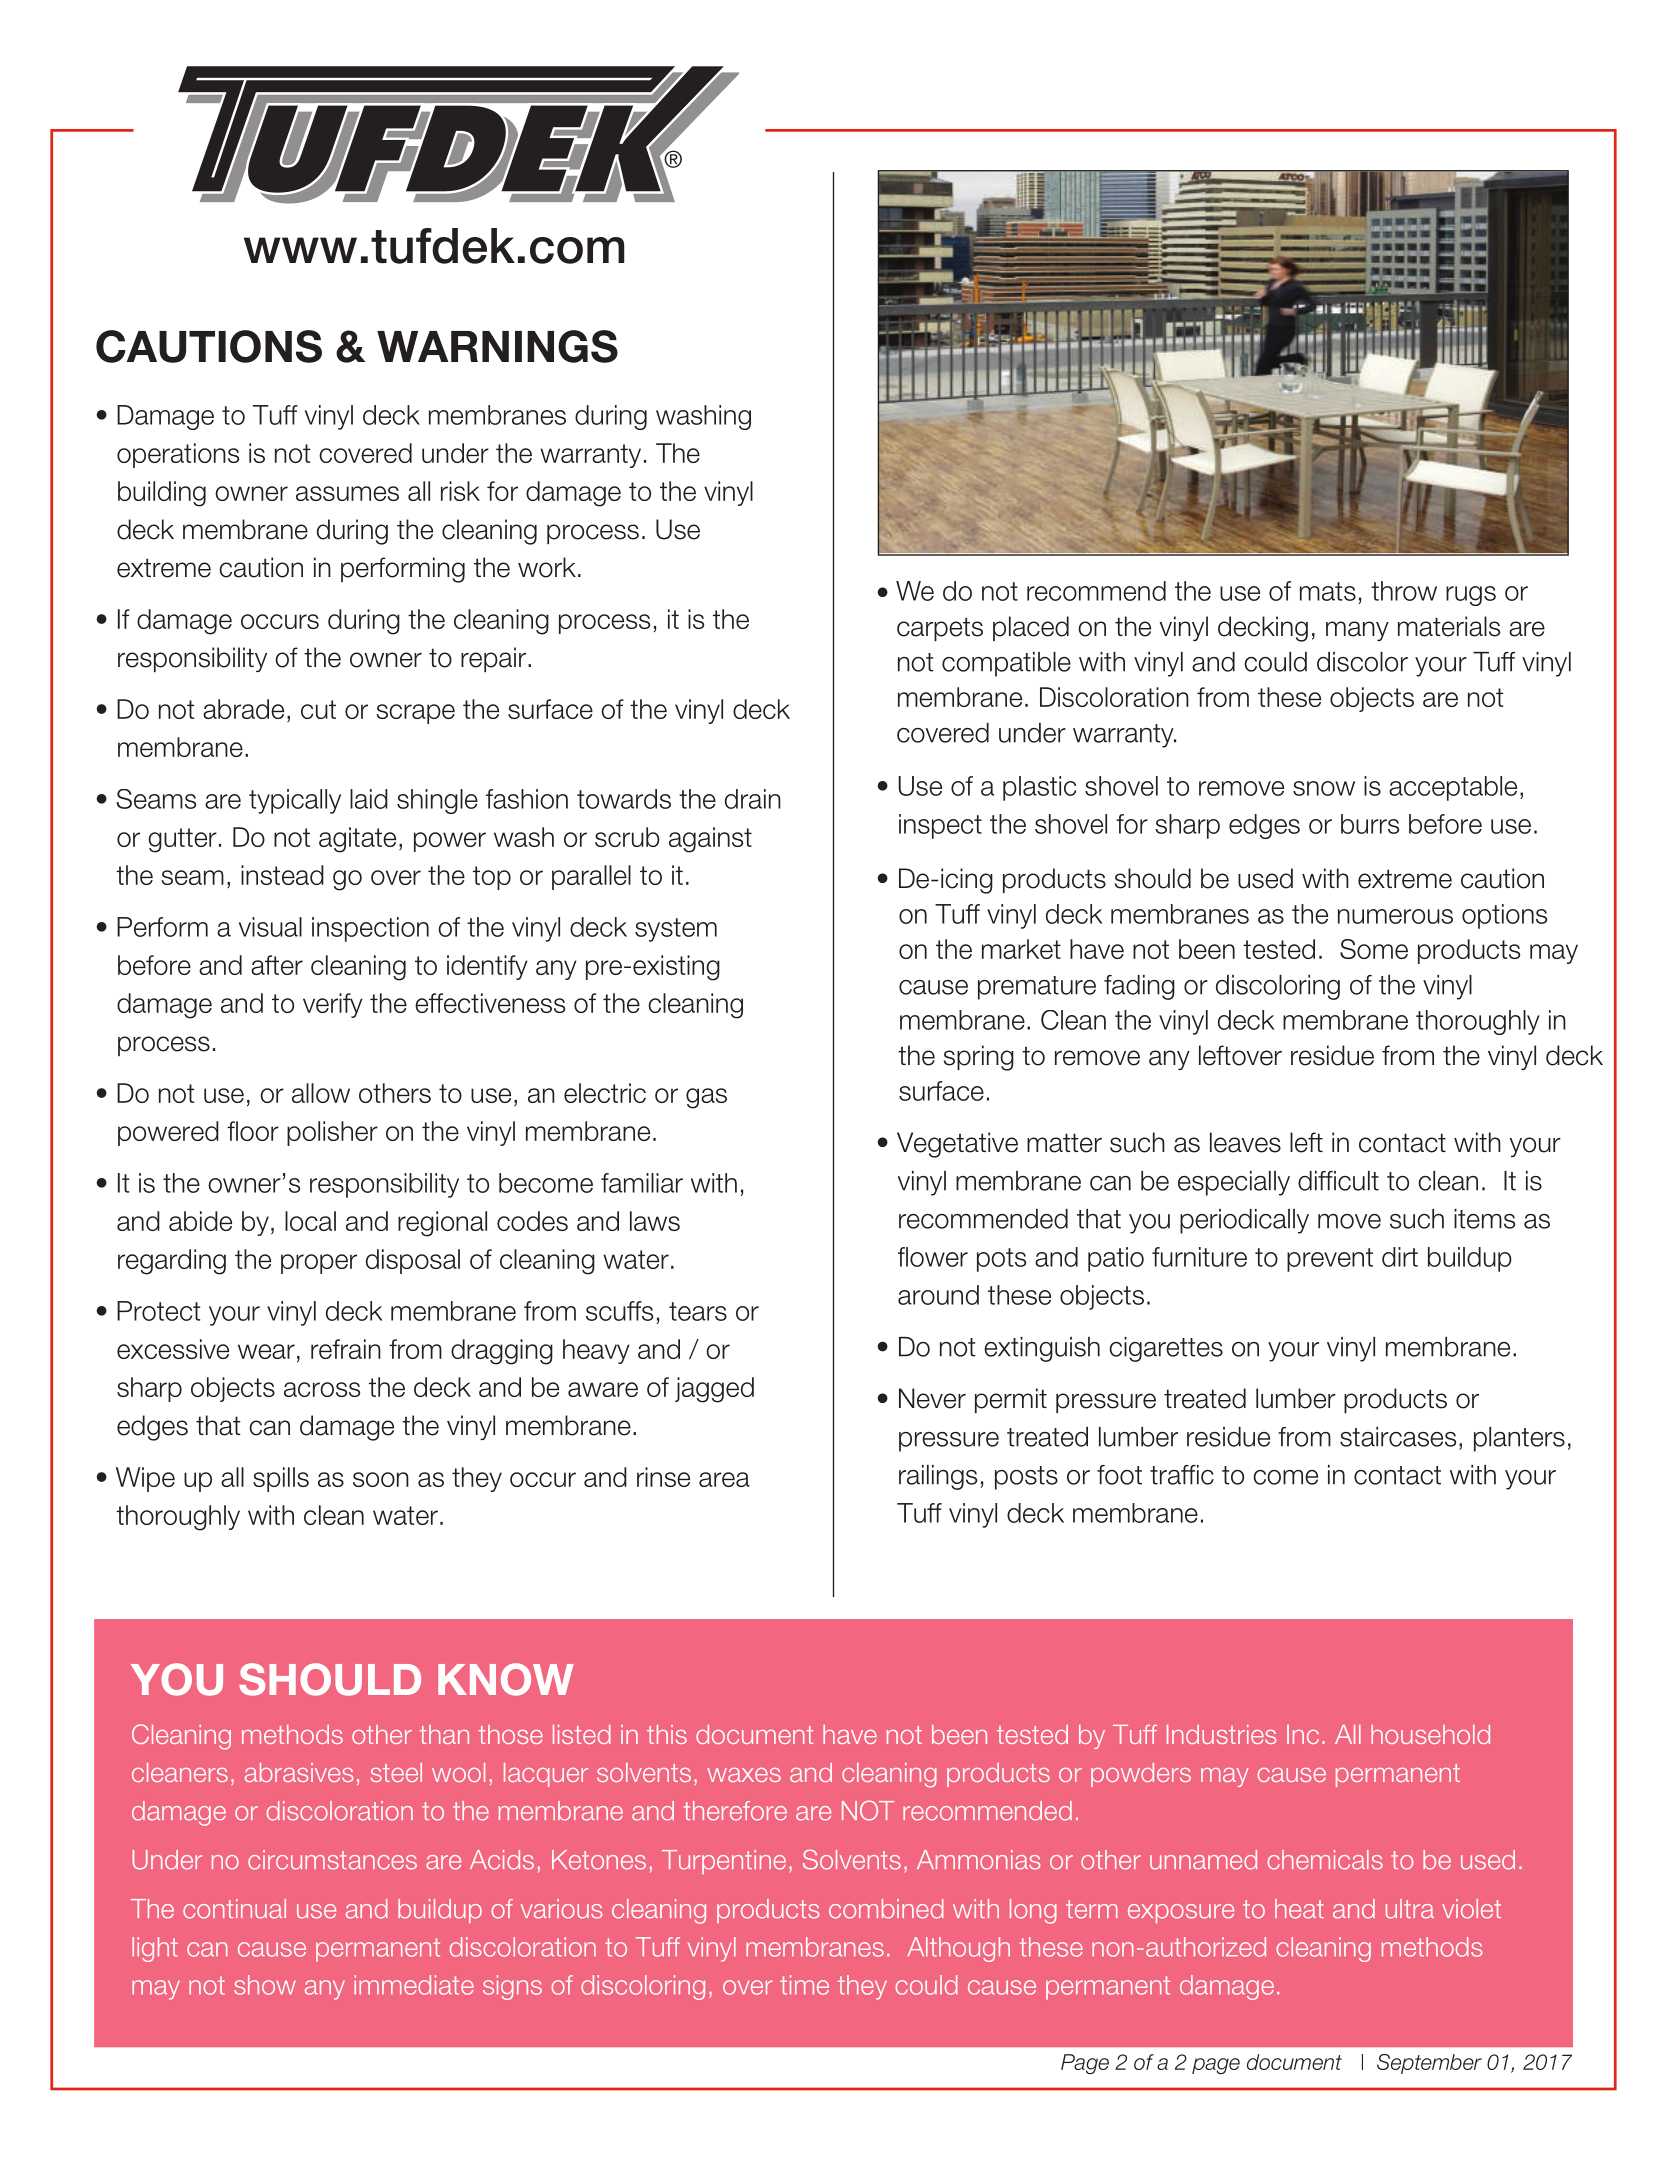 The image size is (1667, 2157). Describe the element at coordinates (310, 1221) in the page. I see `local` at that location.
